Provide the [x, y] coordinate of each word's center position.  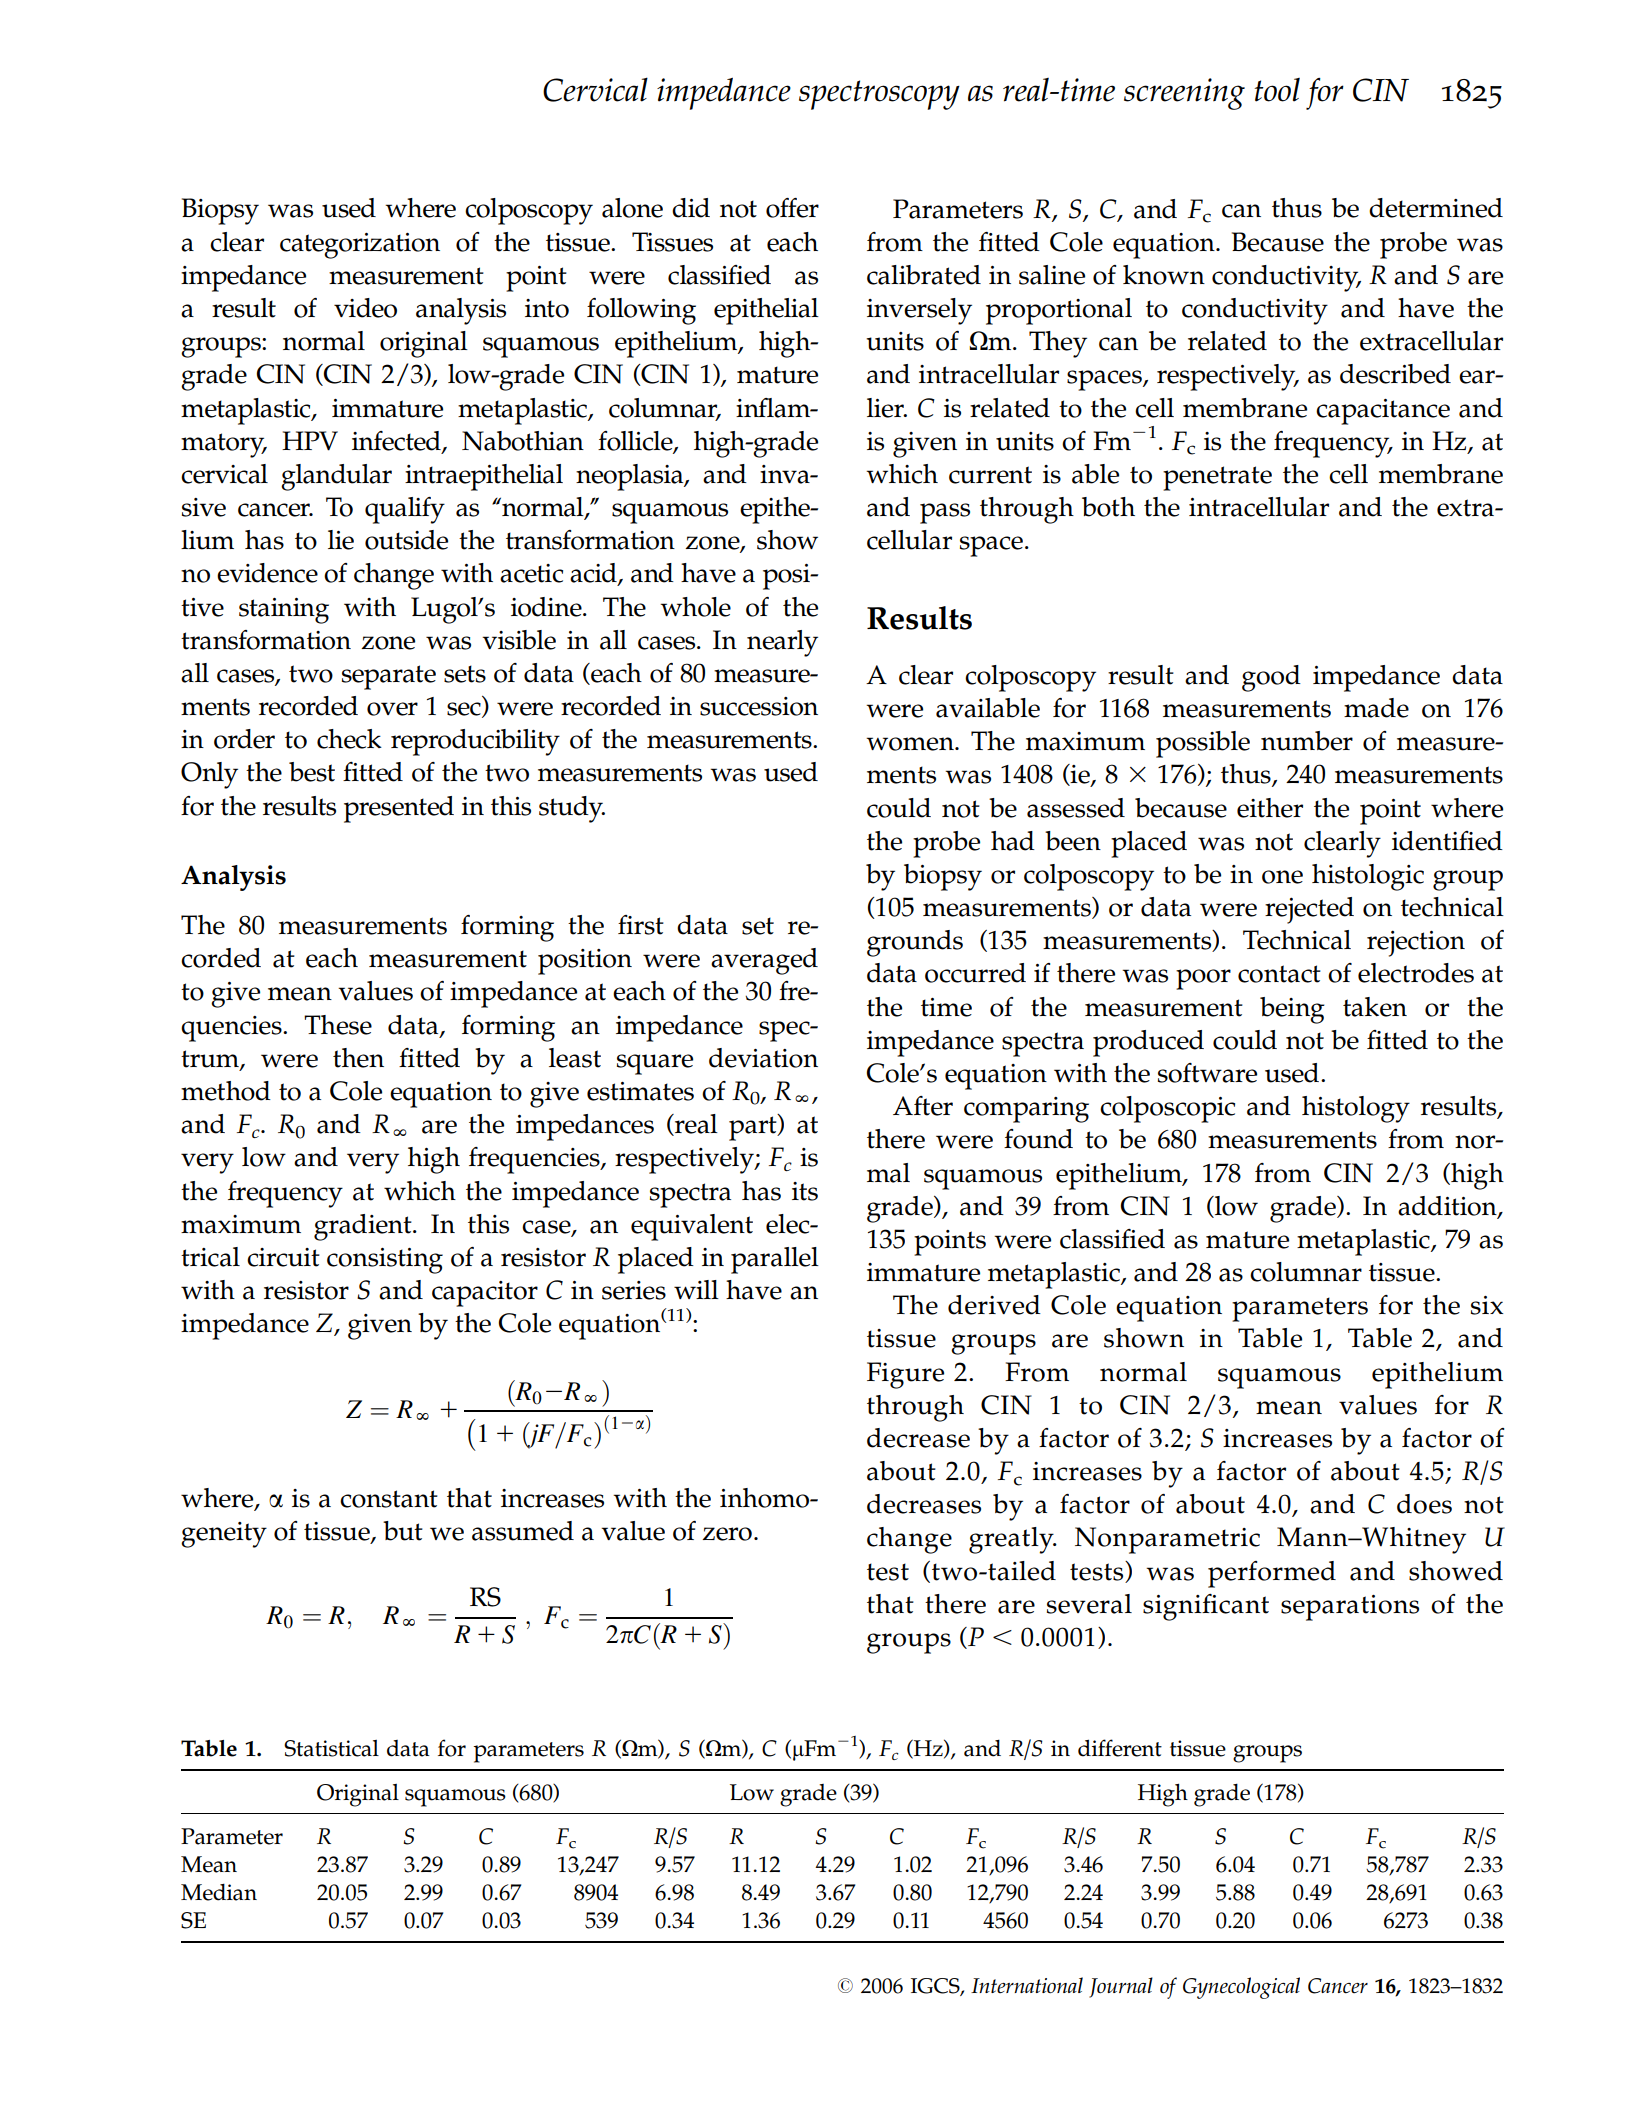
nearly [782, 643]
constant [389, 1499]
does [1424, 1504]
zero [727, 1534]
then [358, 1058]
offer [792, 208]
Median [219, 1892]
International [1027, 1985]
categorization [360, 246]
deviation [763, 1058]
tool [1277, 90]
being [1292, 1010]
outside [406, 540]
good [1271, 678]
